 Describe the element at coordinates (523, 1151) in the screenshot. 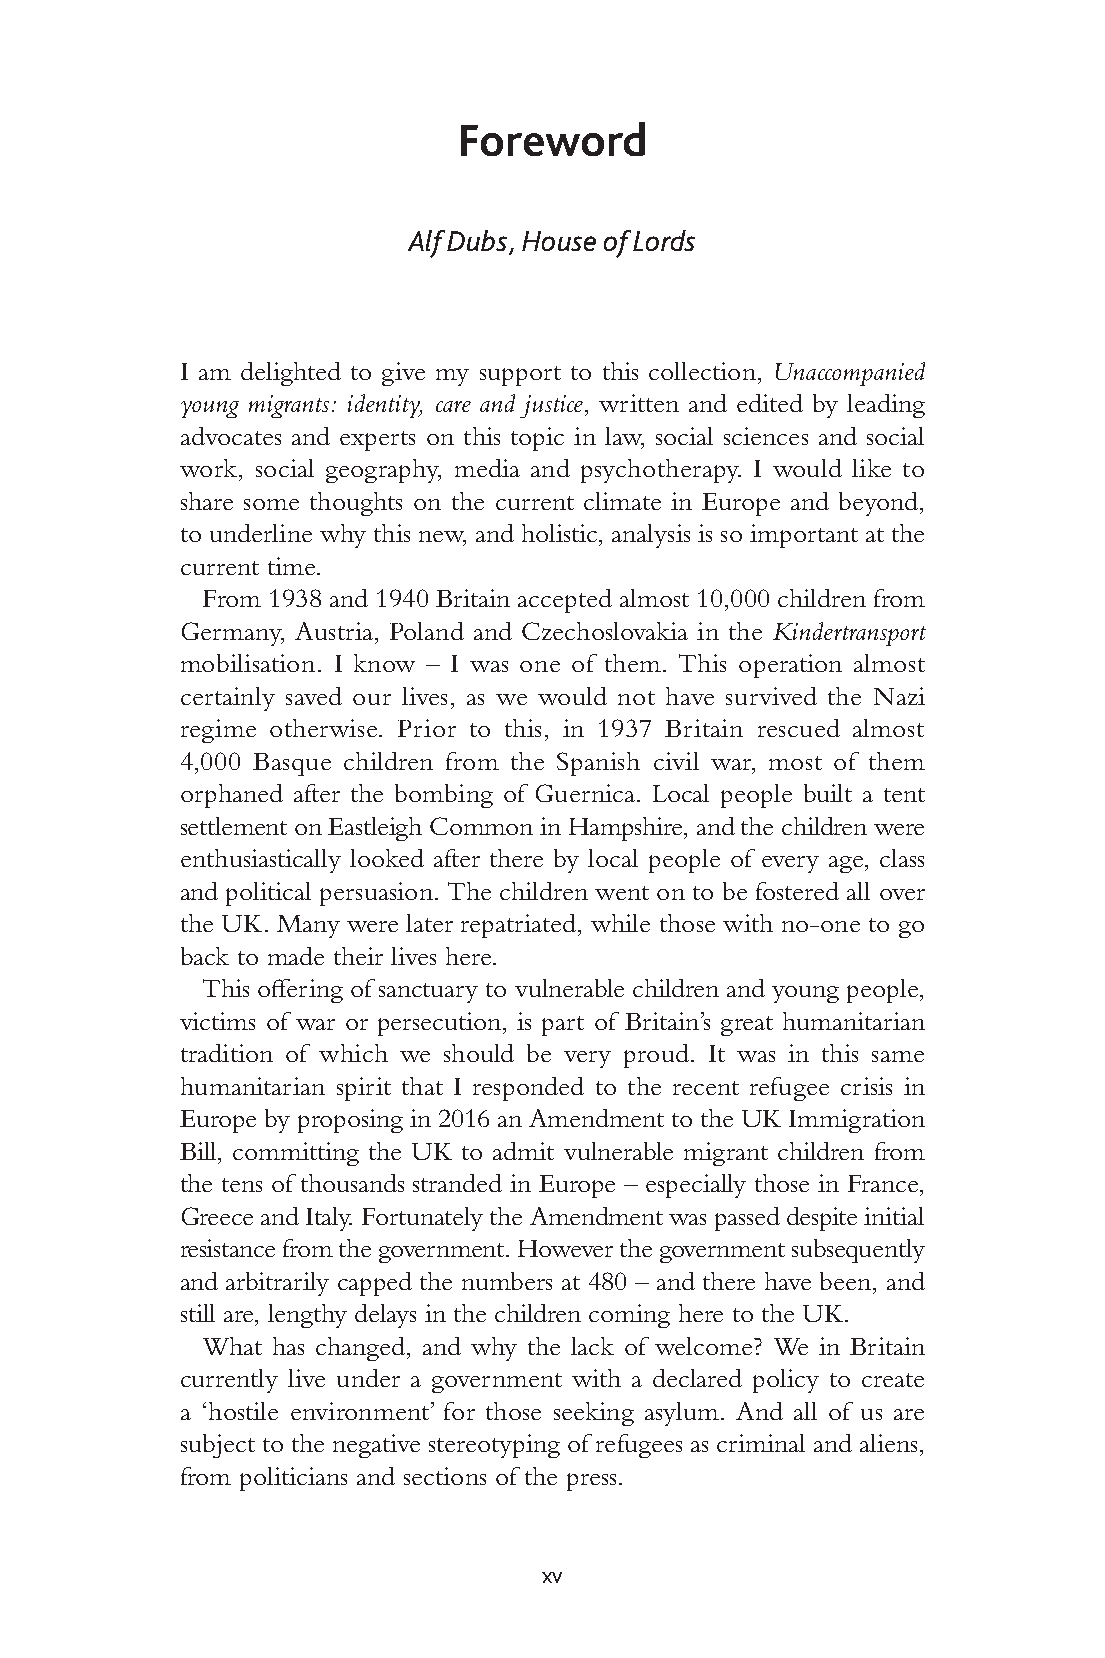

I see `admit` at that location.
